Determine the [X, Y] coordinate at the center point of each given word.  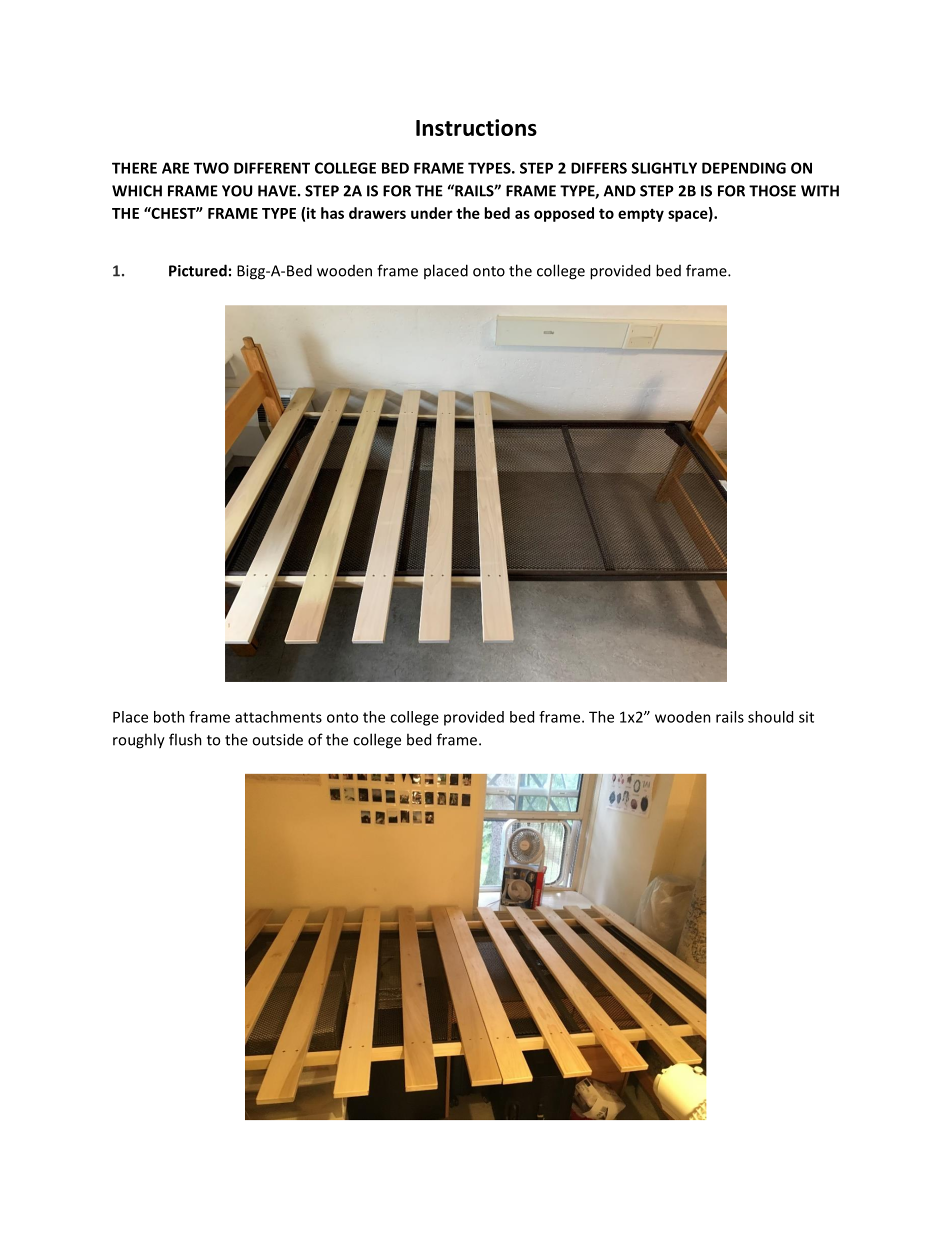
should [770, 717]
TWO [211, 168]
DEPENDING [744, 168]
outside [277, 739]
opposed [564, 214]
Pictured [198, 270]
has [332, 213]
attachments [278, 717]
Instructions [476, 127]
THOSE [772, 191]
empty [641, 215]
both [169, 717]
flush [185, 739]
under [432, 213]
